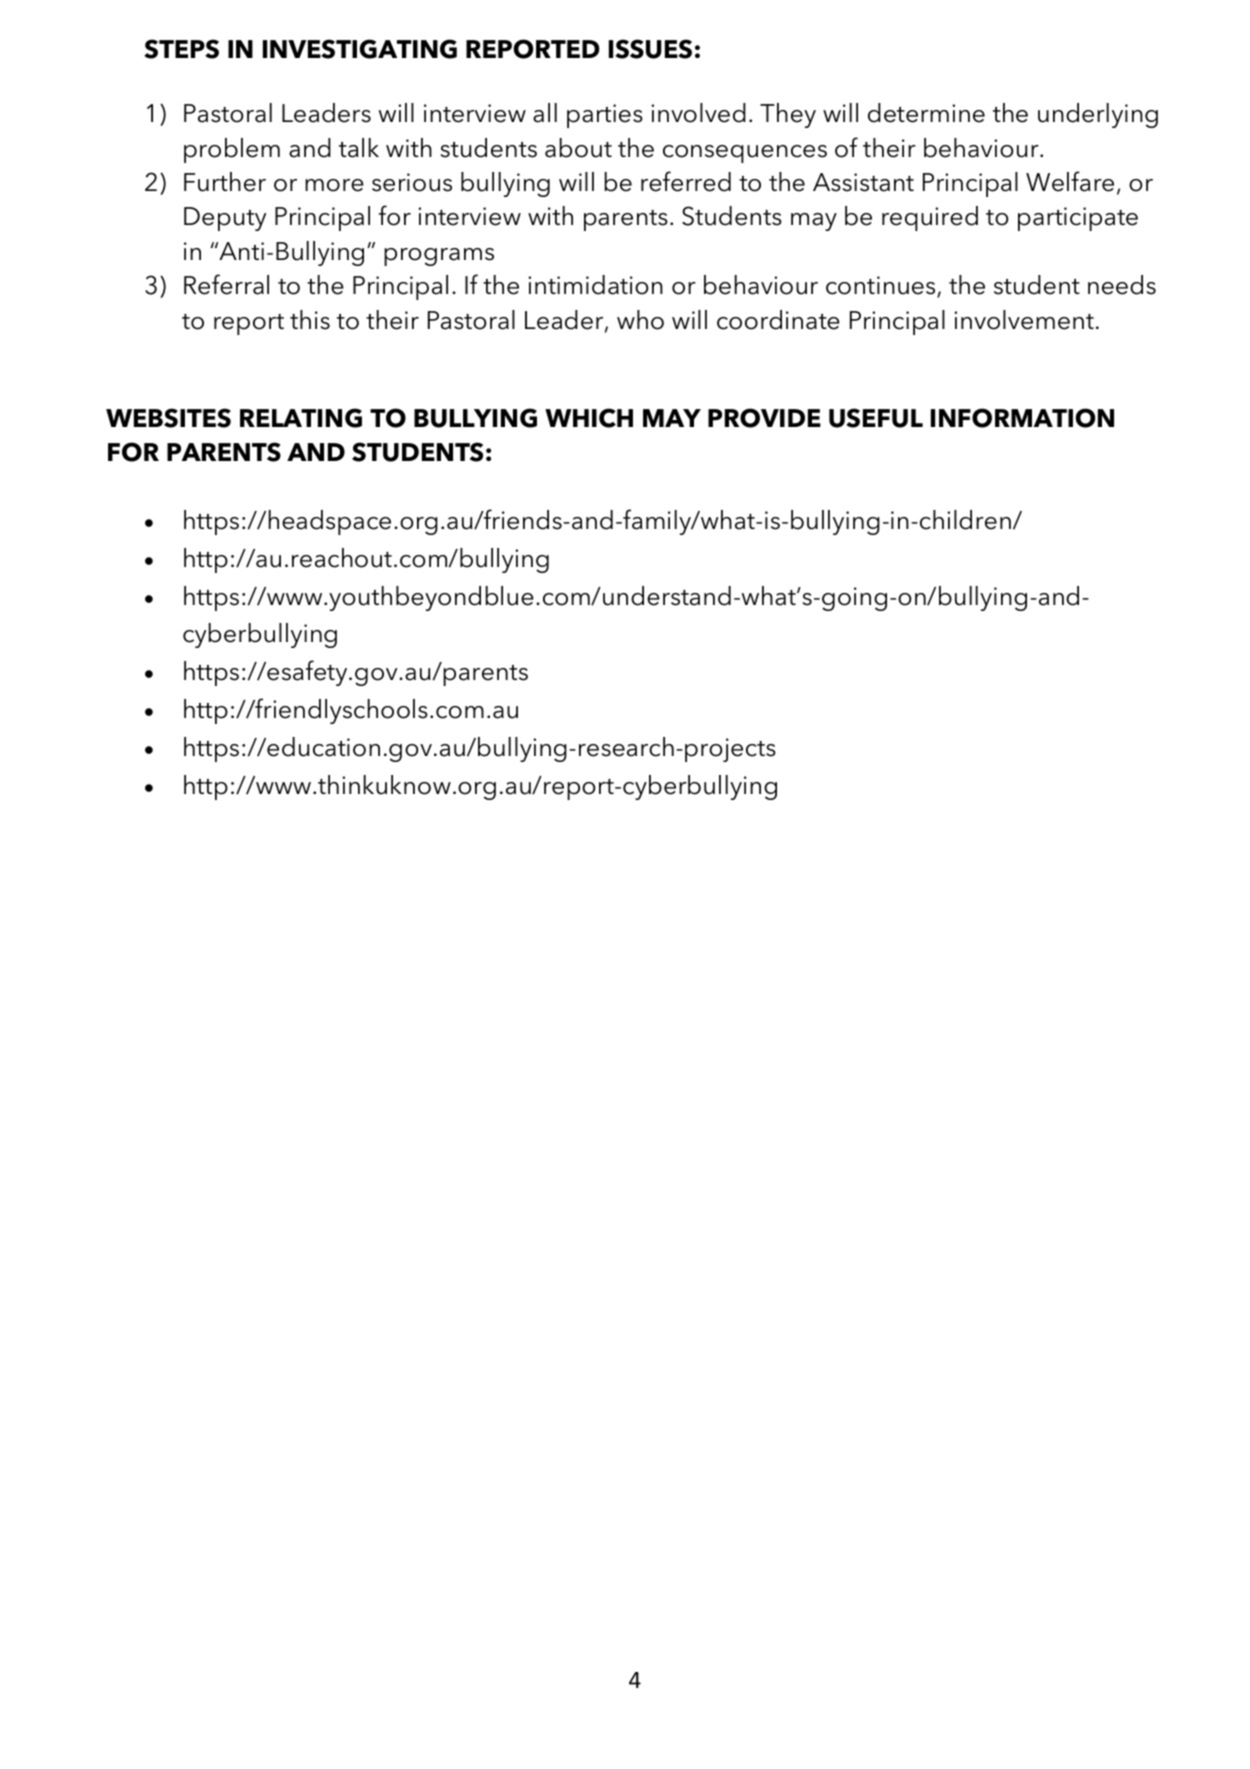 The width and height of the image is (1250, 1769). Describe the element at coordinates (226, 284) in the image. I see `Referral` at that location.
